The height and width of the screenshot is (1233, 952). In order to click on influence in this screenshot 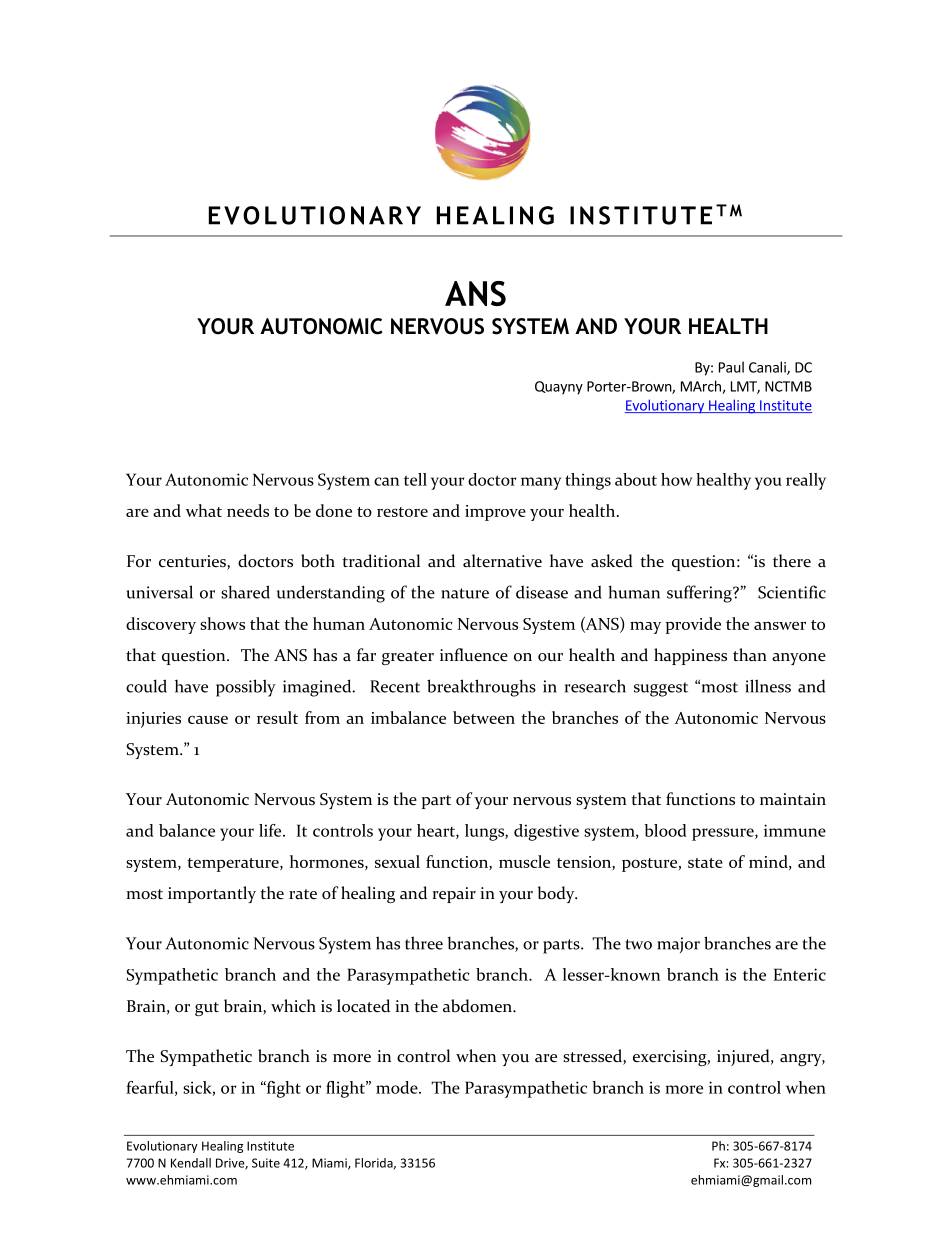, I will do `click(474, 655)`.
